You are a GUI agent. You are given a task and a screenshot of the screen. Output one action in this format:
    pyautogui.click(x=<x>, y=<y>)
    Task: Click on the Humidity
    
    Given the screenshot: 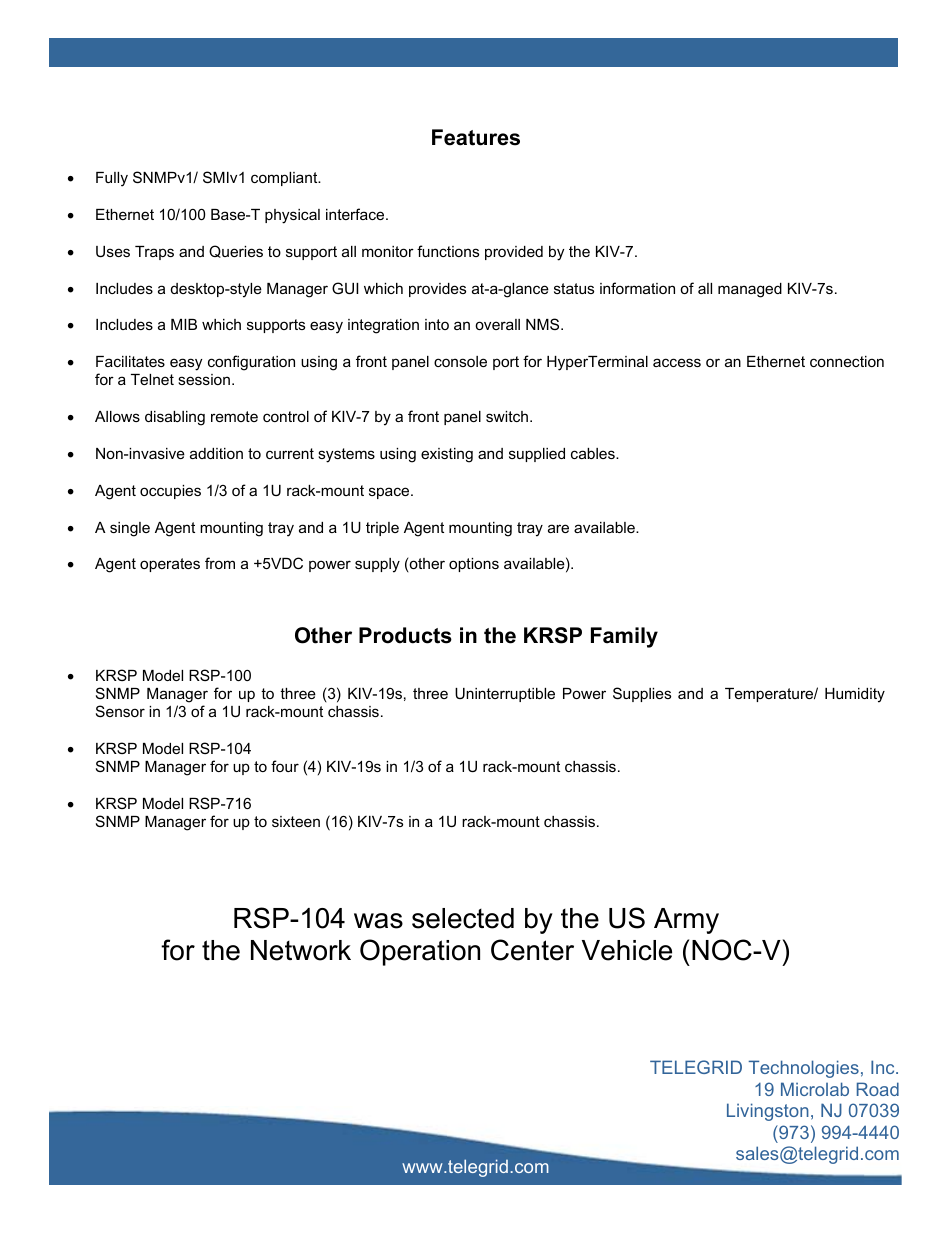 What is the action you would take?
    pyautogui.click(x=855, y=695)
